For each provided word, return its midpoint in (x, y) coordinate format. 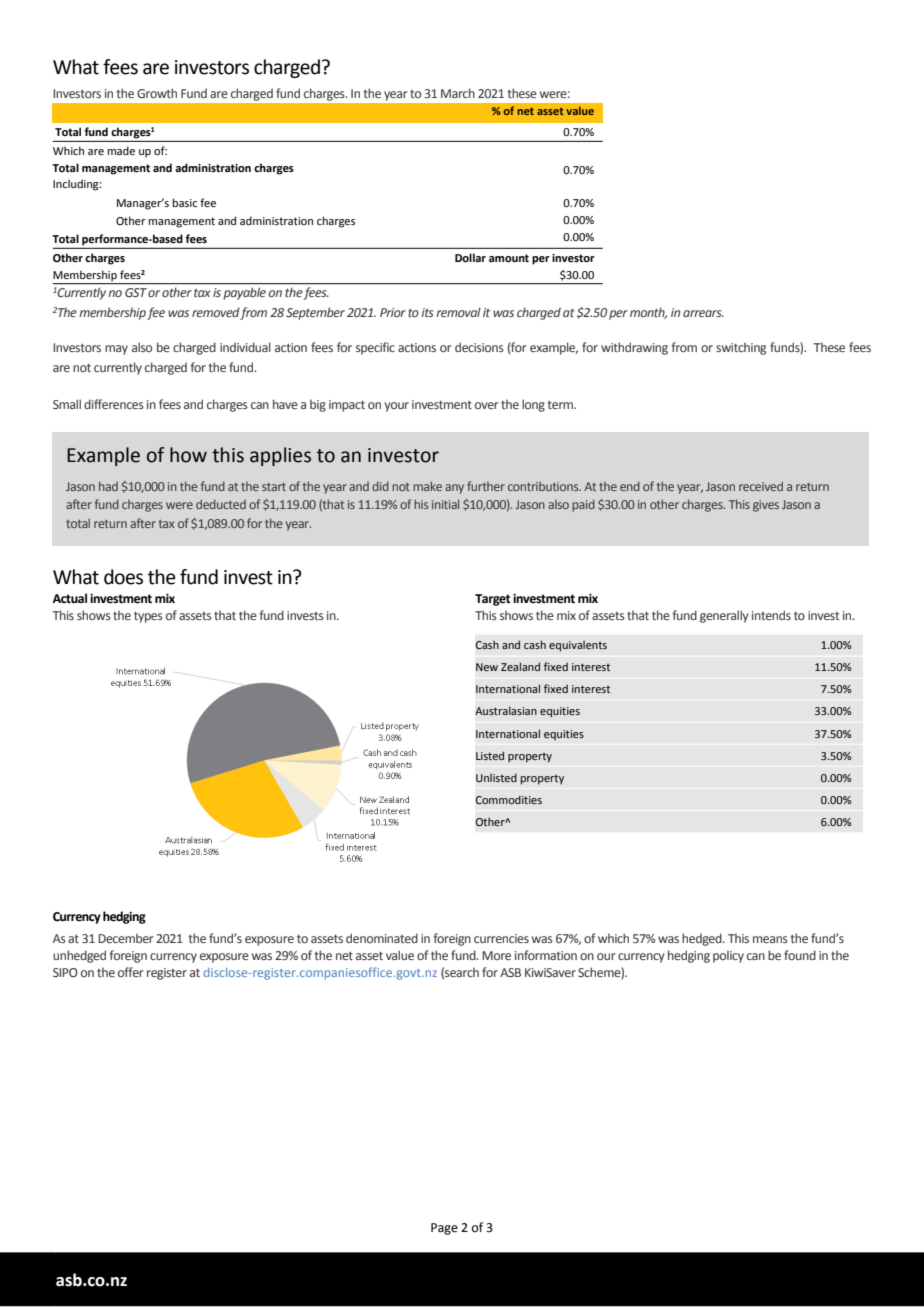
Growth (157, 93)
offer (130, 972)
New (487, 667)
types (148, 617)
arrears (703, 313)
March (458, 93)
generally (724, 616)
